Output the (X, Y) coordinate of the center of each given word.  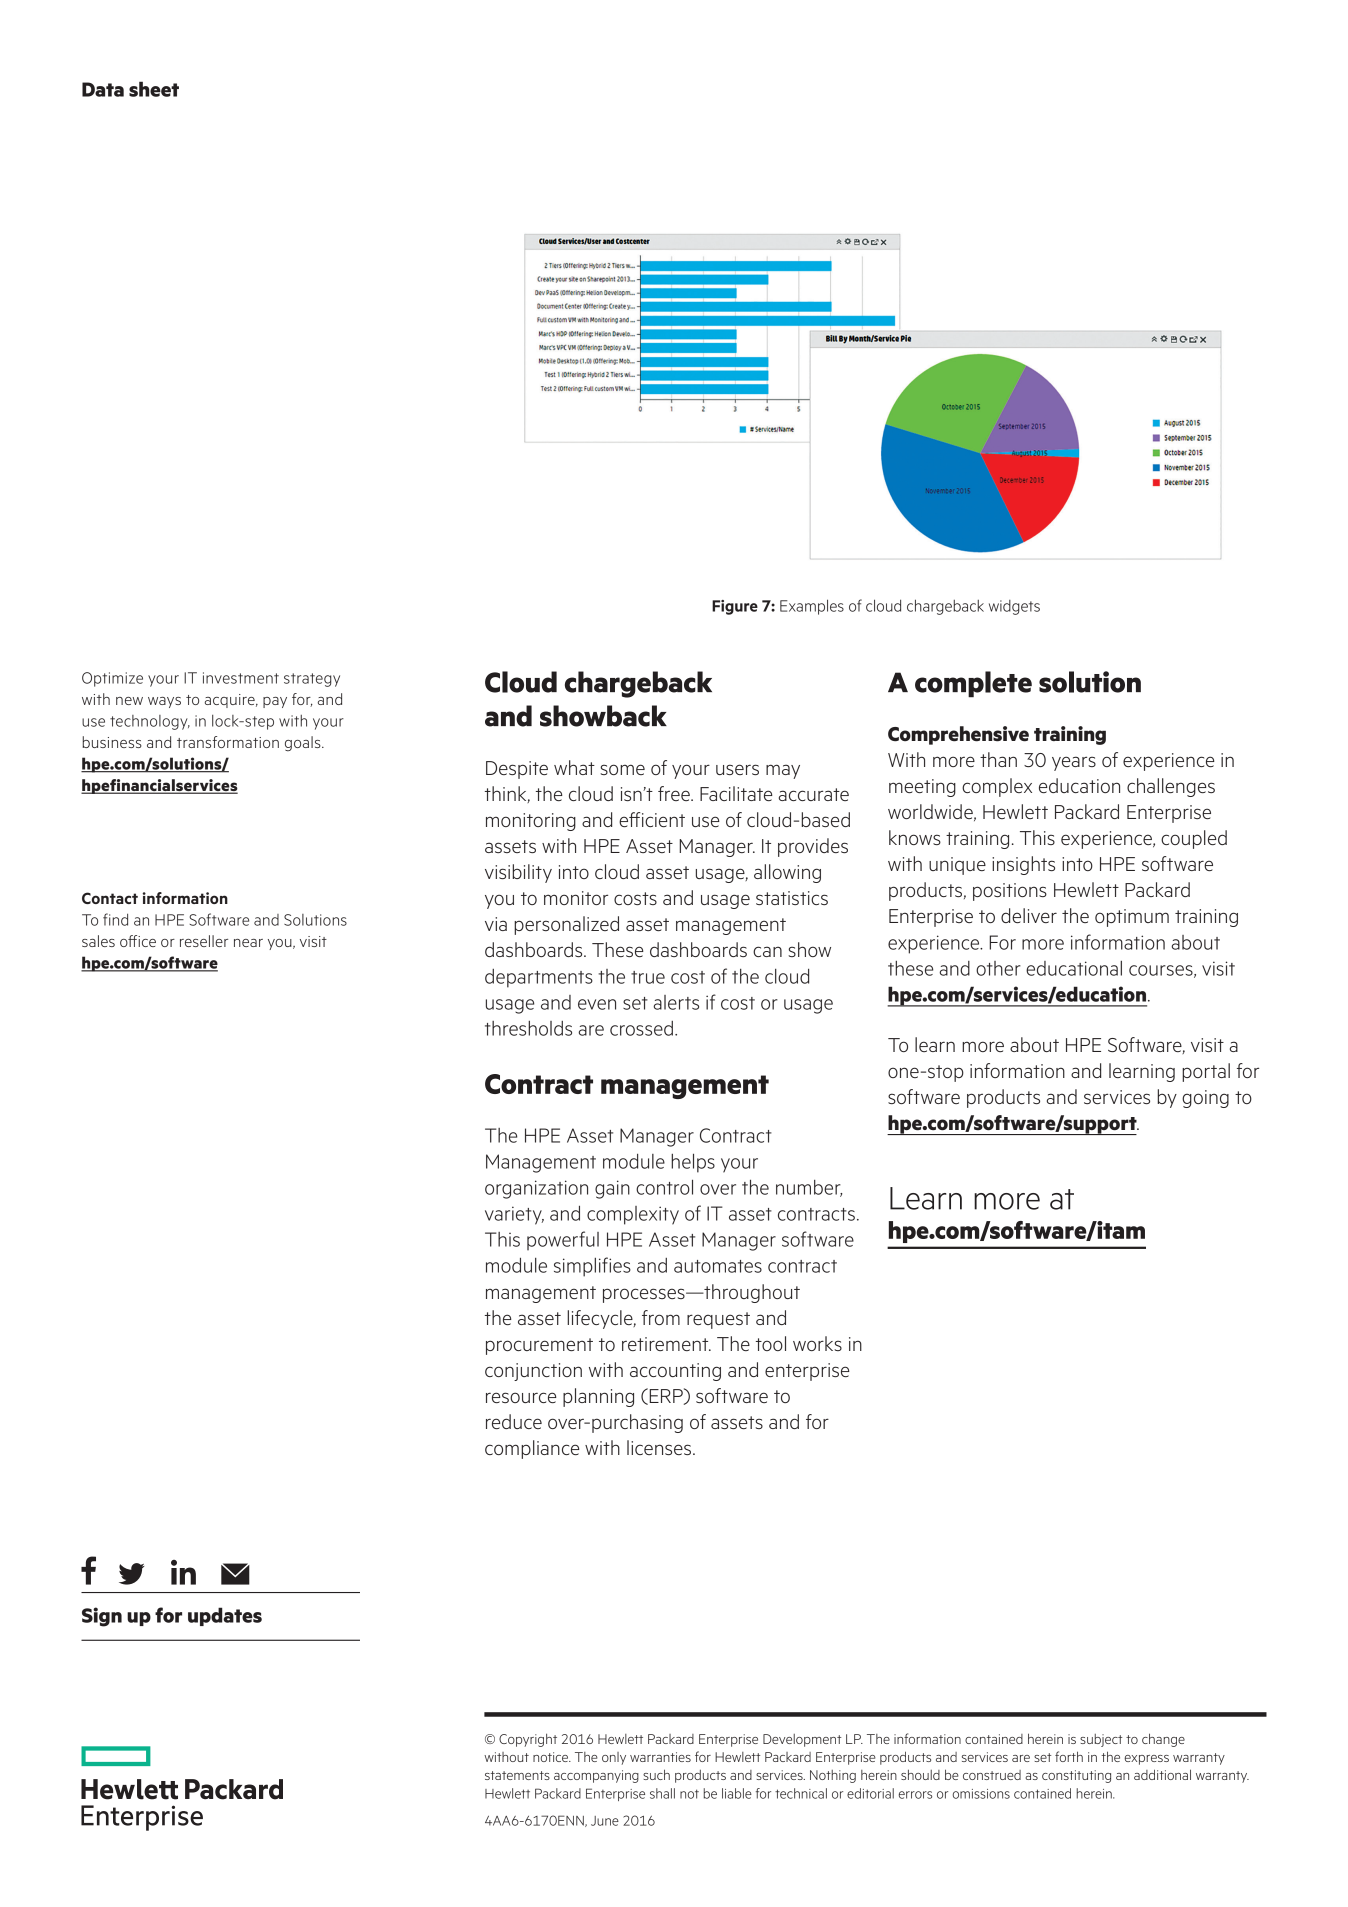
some (622, 769)
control (664, 1187)
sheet (154, 89)
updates (225, 1616)
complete (973, 684)
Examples (812, 607)
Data (103, 89)
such (656, 1774)
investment (241, 678)
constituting (1076, 1776)
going (1205, 1099)
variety (514, 1215)
